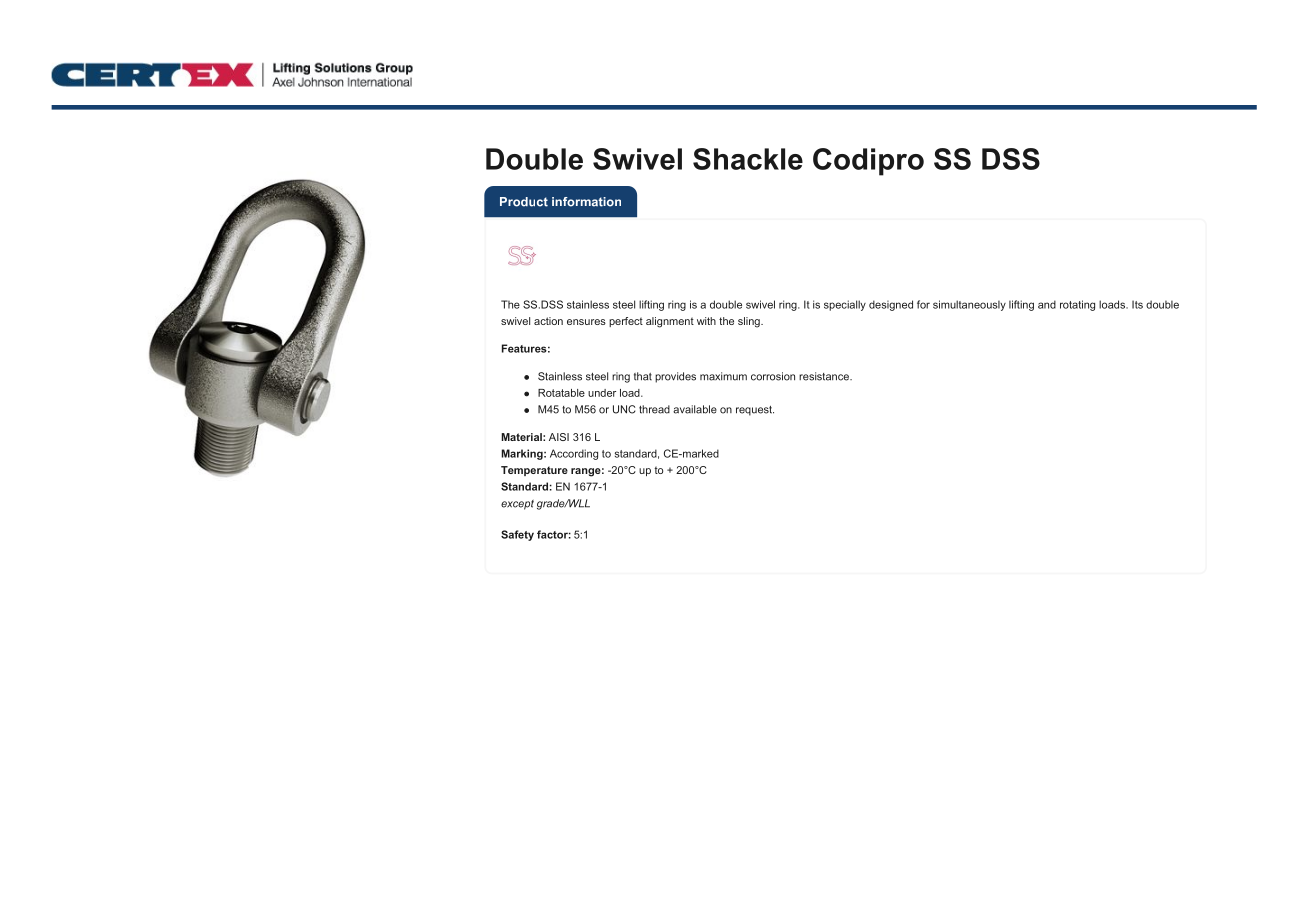  I want to click on specially, so click(845, 305).
